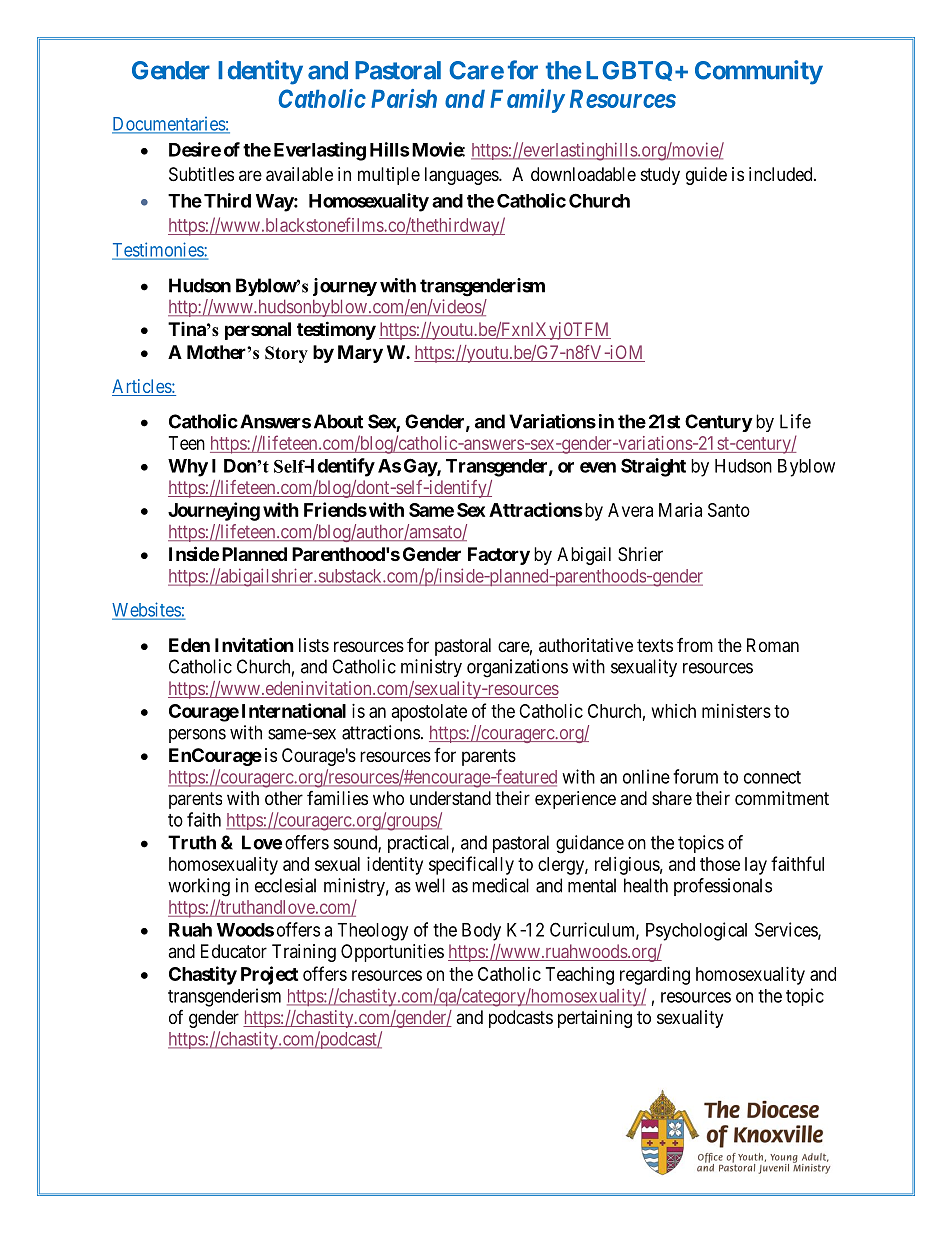  I want to click on organizations, so click(517, 668).
